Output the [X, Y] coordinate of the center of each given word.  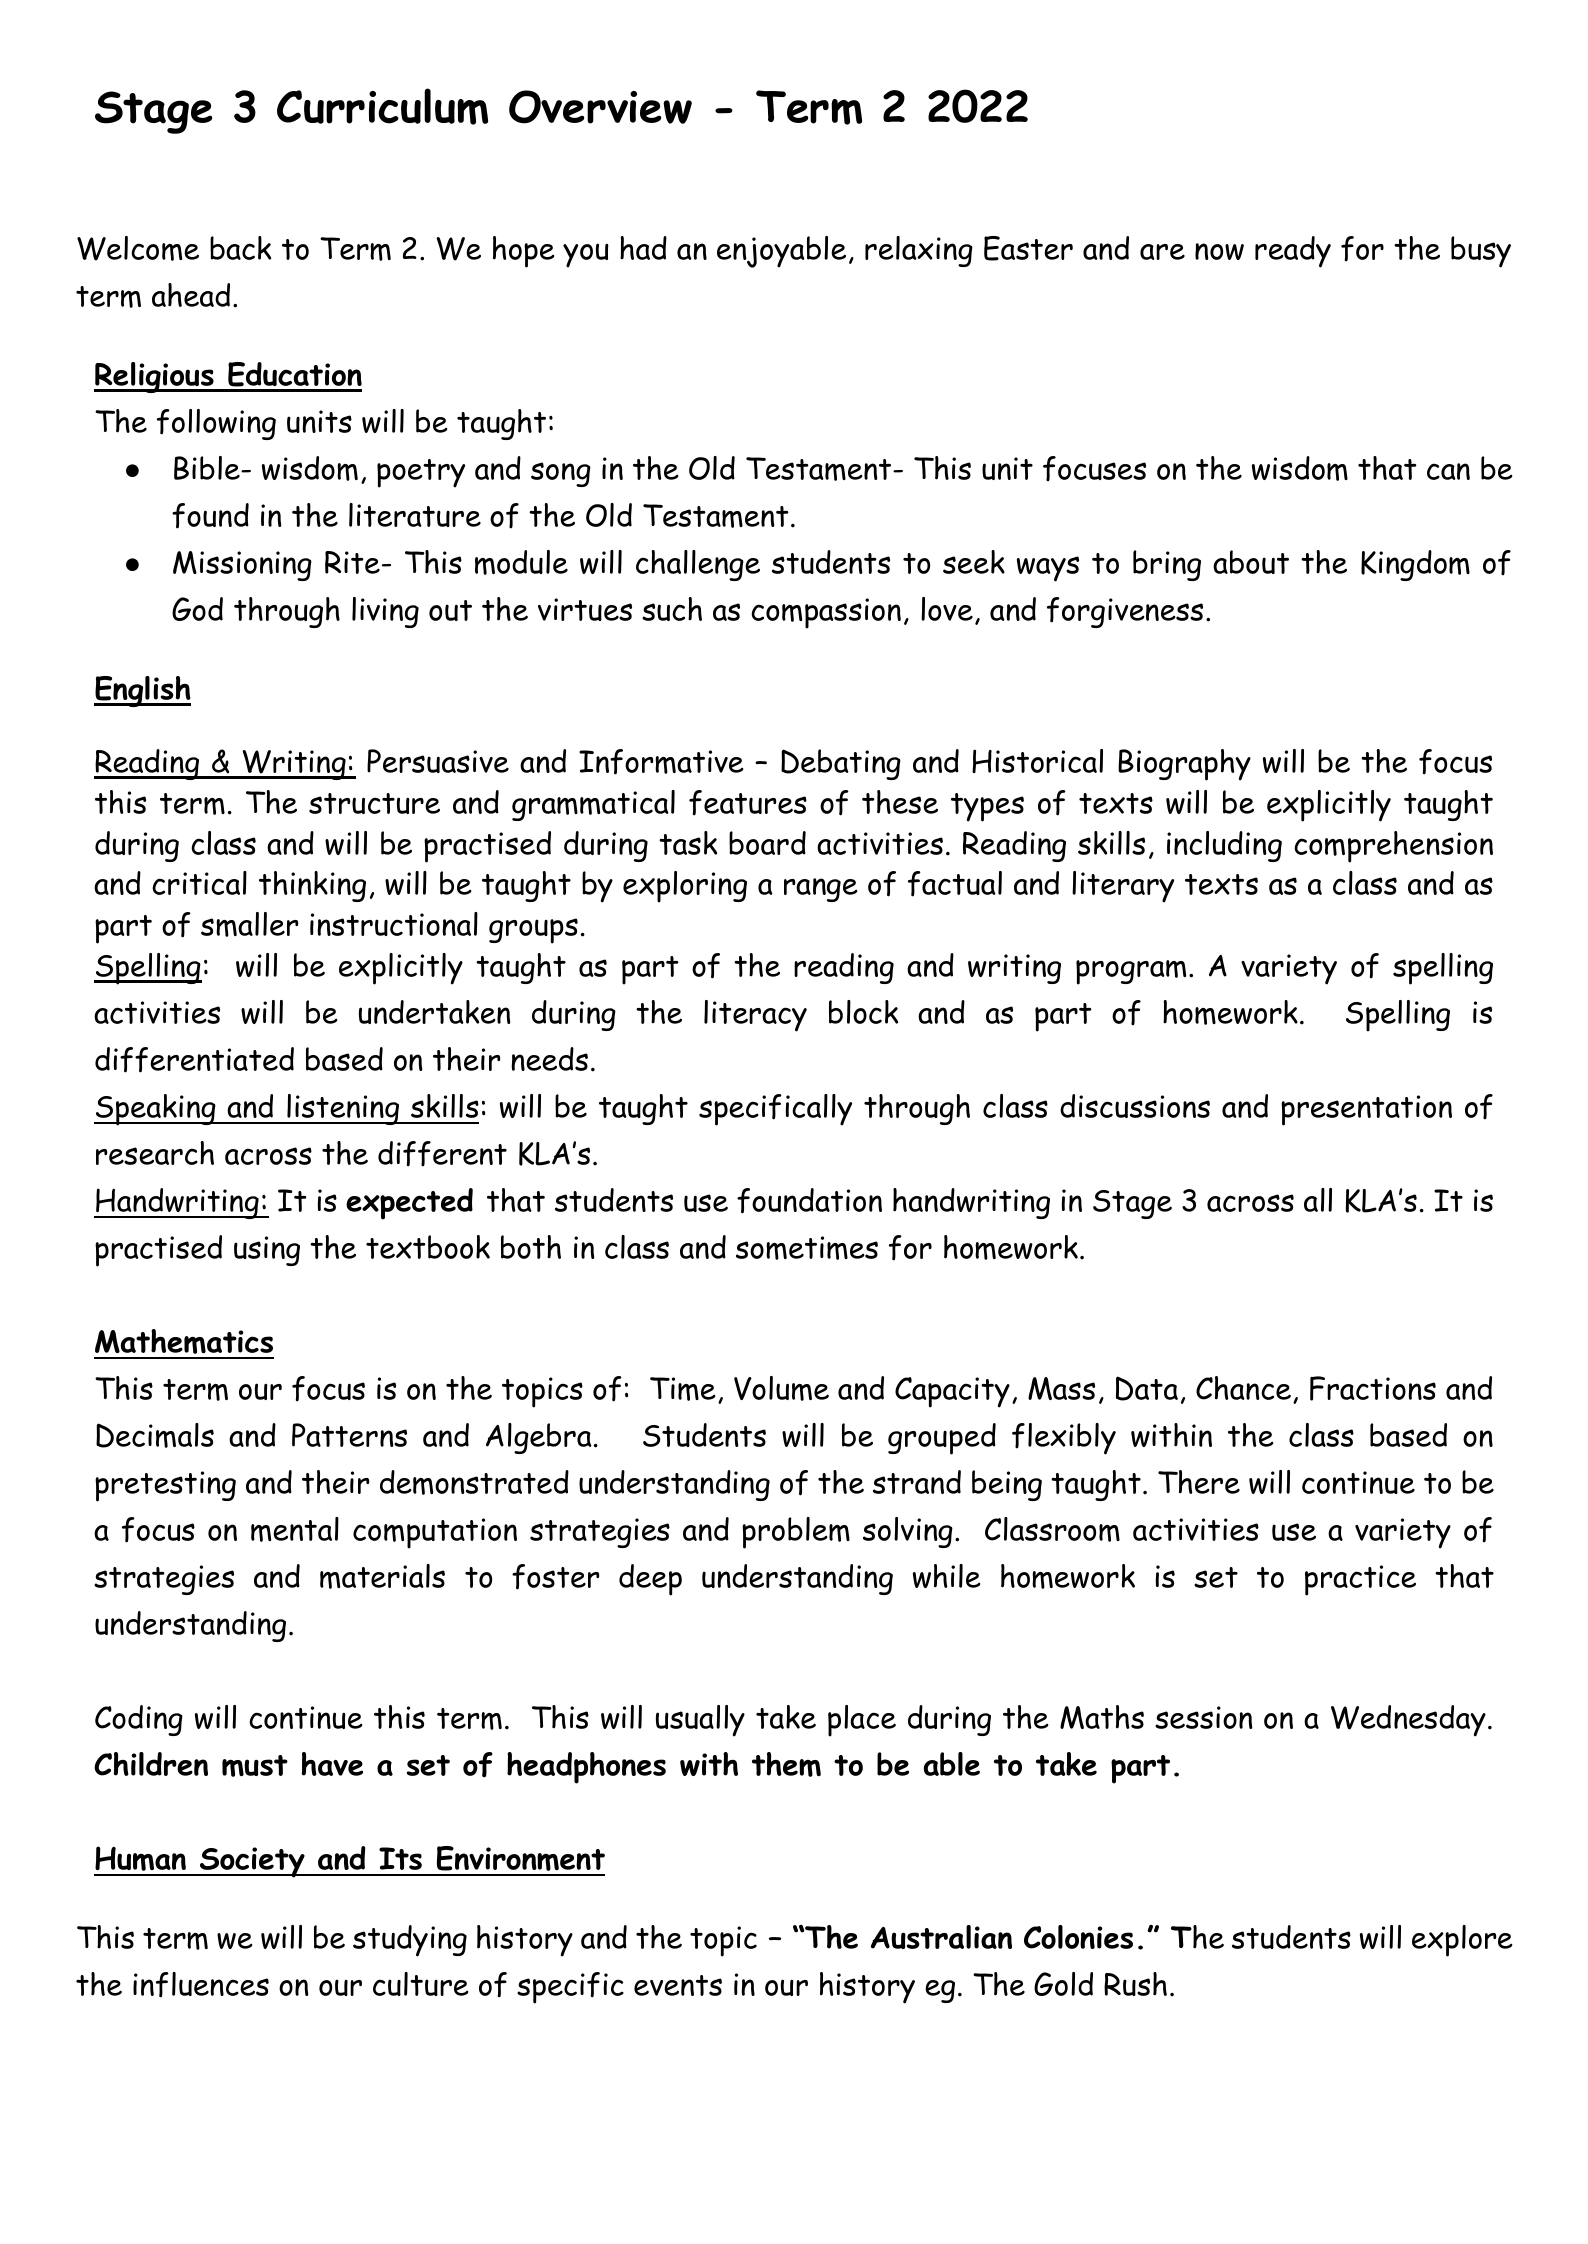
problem [796, 1533]
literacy [755, 1016]
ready [1293, 252]
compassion [826, 613]
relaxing [919, 251]
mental [295, 1529]
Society [252, 1862]
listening [343, 1109]
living [385, 612]
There [1199, 1482]
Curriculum [382, 106]
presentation [1366, 1110]
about [1251, 562]
